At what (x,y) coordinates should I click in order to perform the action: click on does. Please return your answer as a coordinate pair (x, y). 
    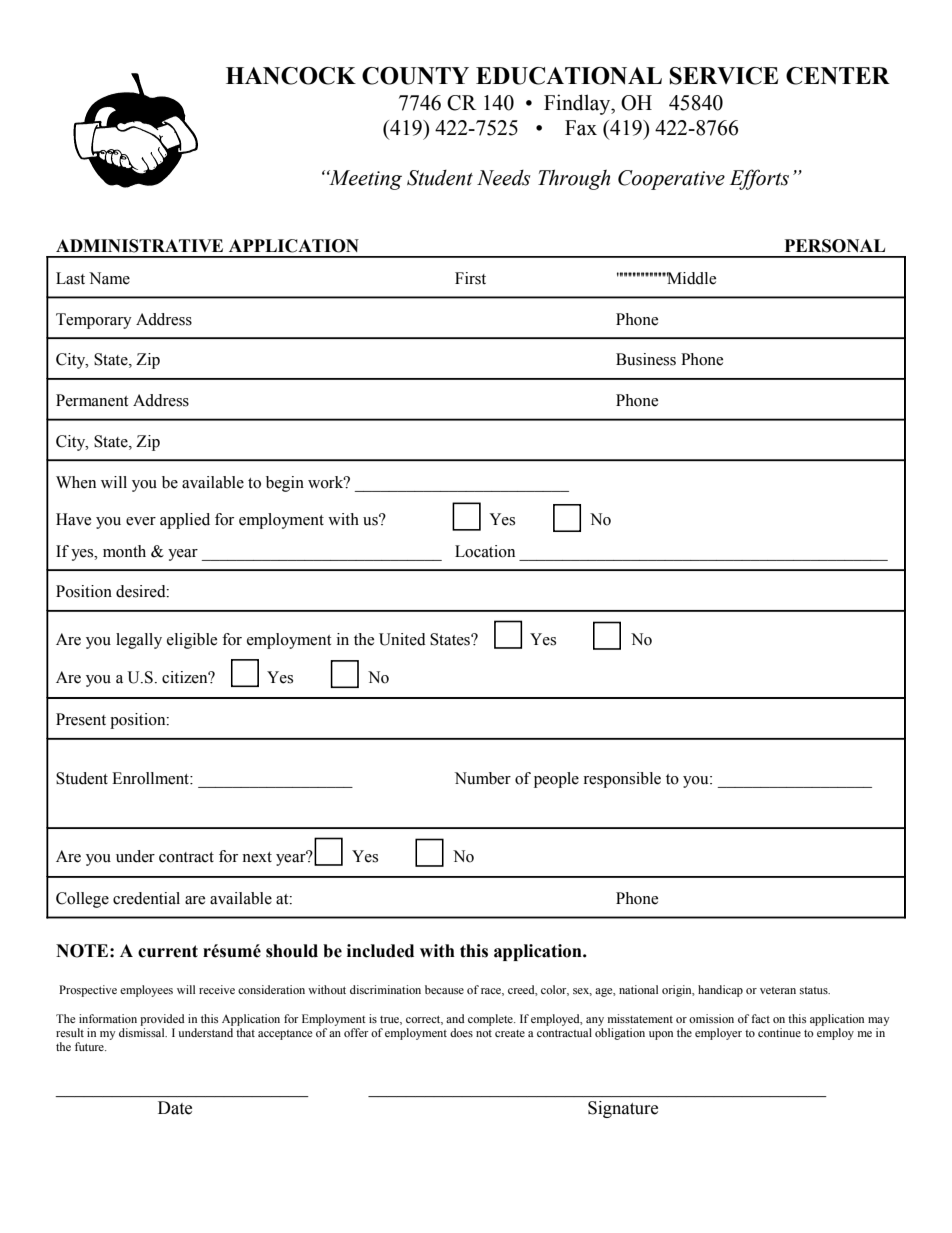
    Looking at the image, I should click on (461, 1032).
